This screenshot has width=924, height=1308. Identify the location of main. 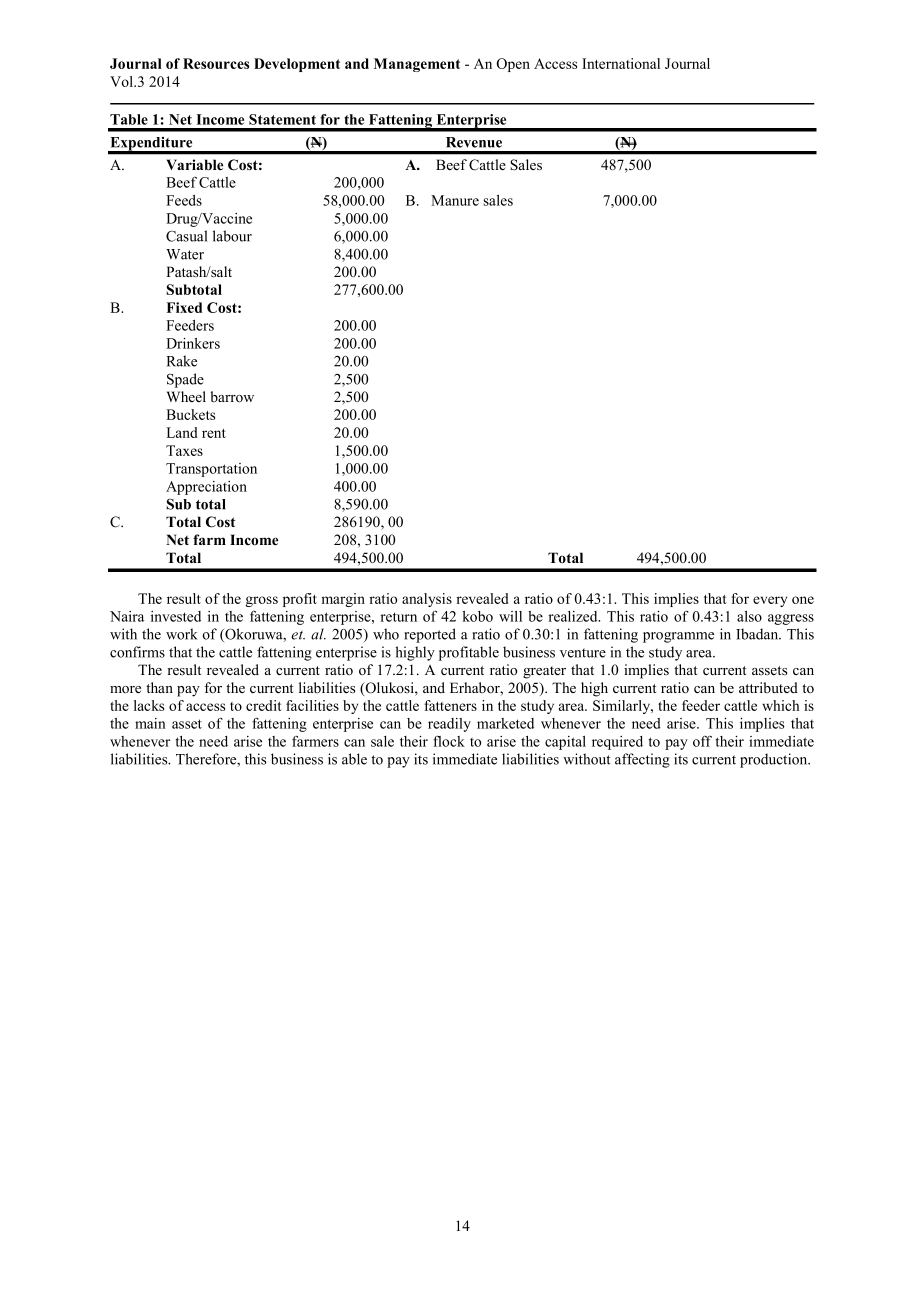
(150, 723).
